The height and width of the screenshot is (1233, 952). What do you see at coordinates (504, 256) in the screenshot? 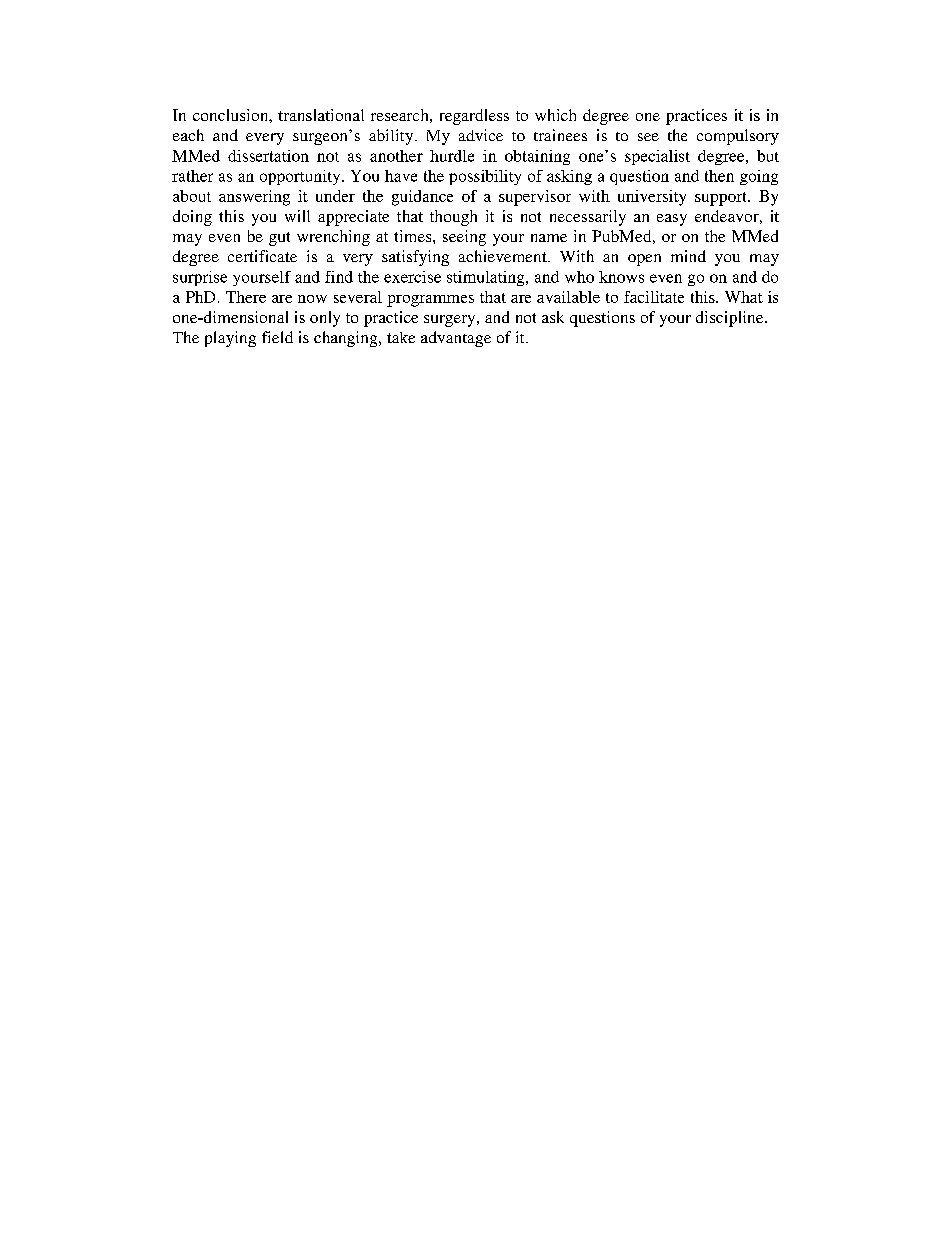
I see `achievement` at bounding box center [504, 256].
